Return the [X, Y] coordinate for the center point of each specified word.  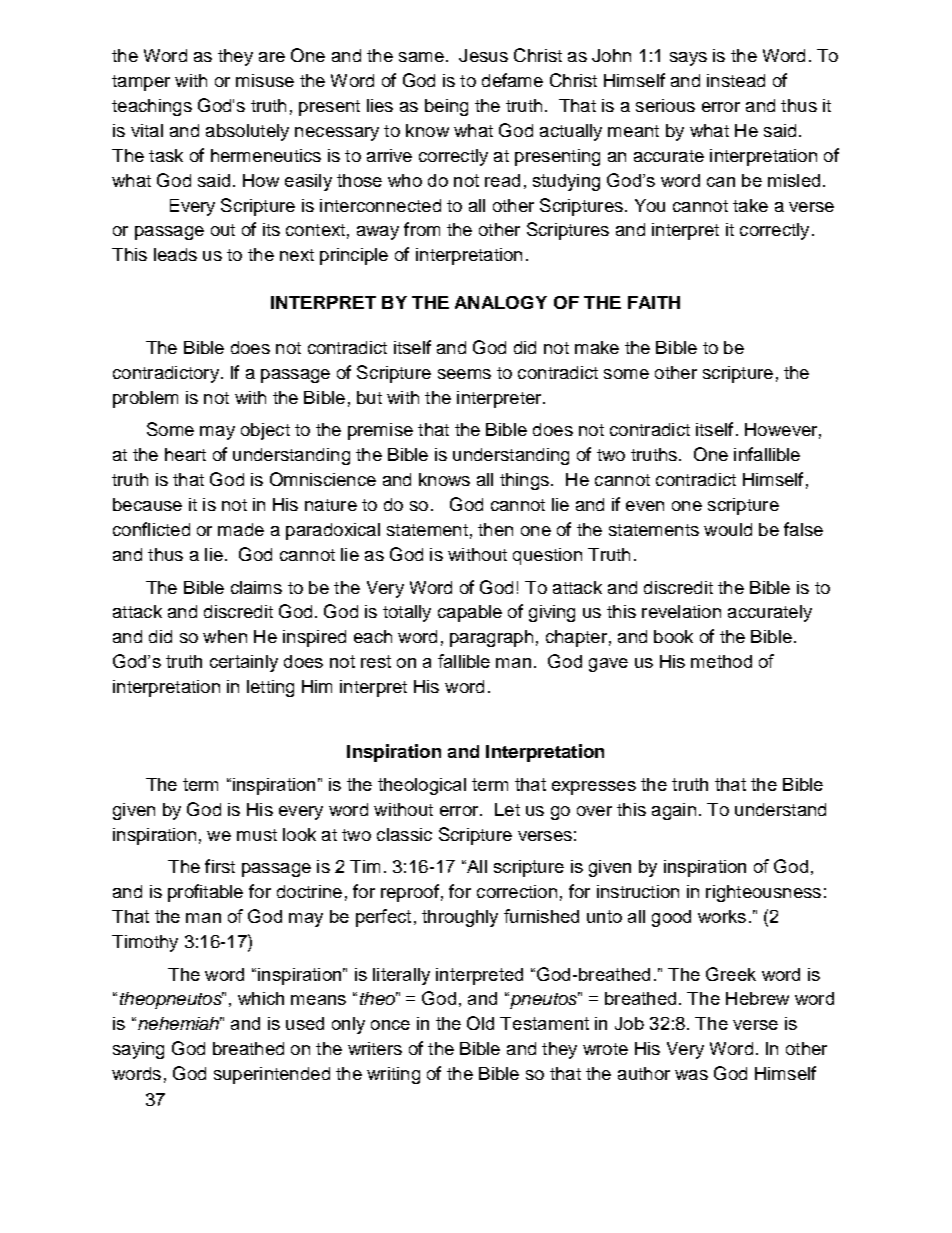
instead [736, 80]
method [721, 661]
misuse [265, 80]
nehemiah [180, 1023]
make [597, 347]
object [265, 431]
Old [480, 1023]
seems [464, 374]
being [446, 107]
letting [270, 688]
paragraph [491, 638]
